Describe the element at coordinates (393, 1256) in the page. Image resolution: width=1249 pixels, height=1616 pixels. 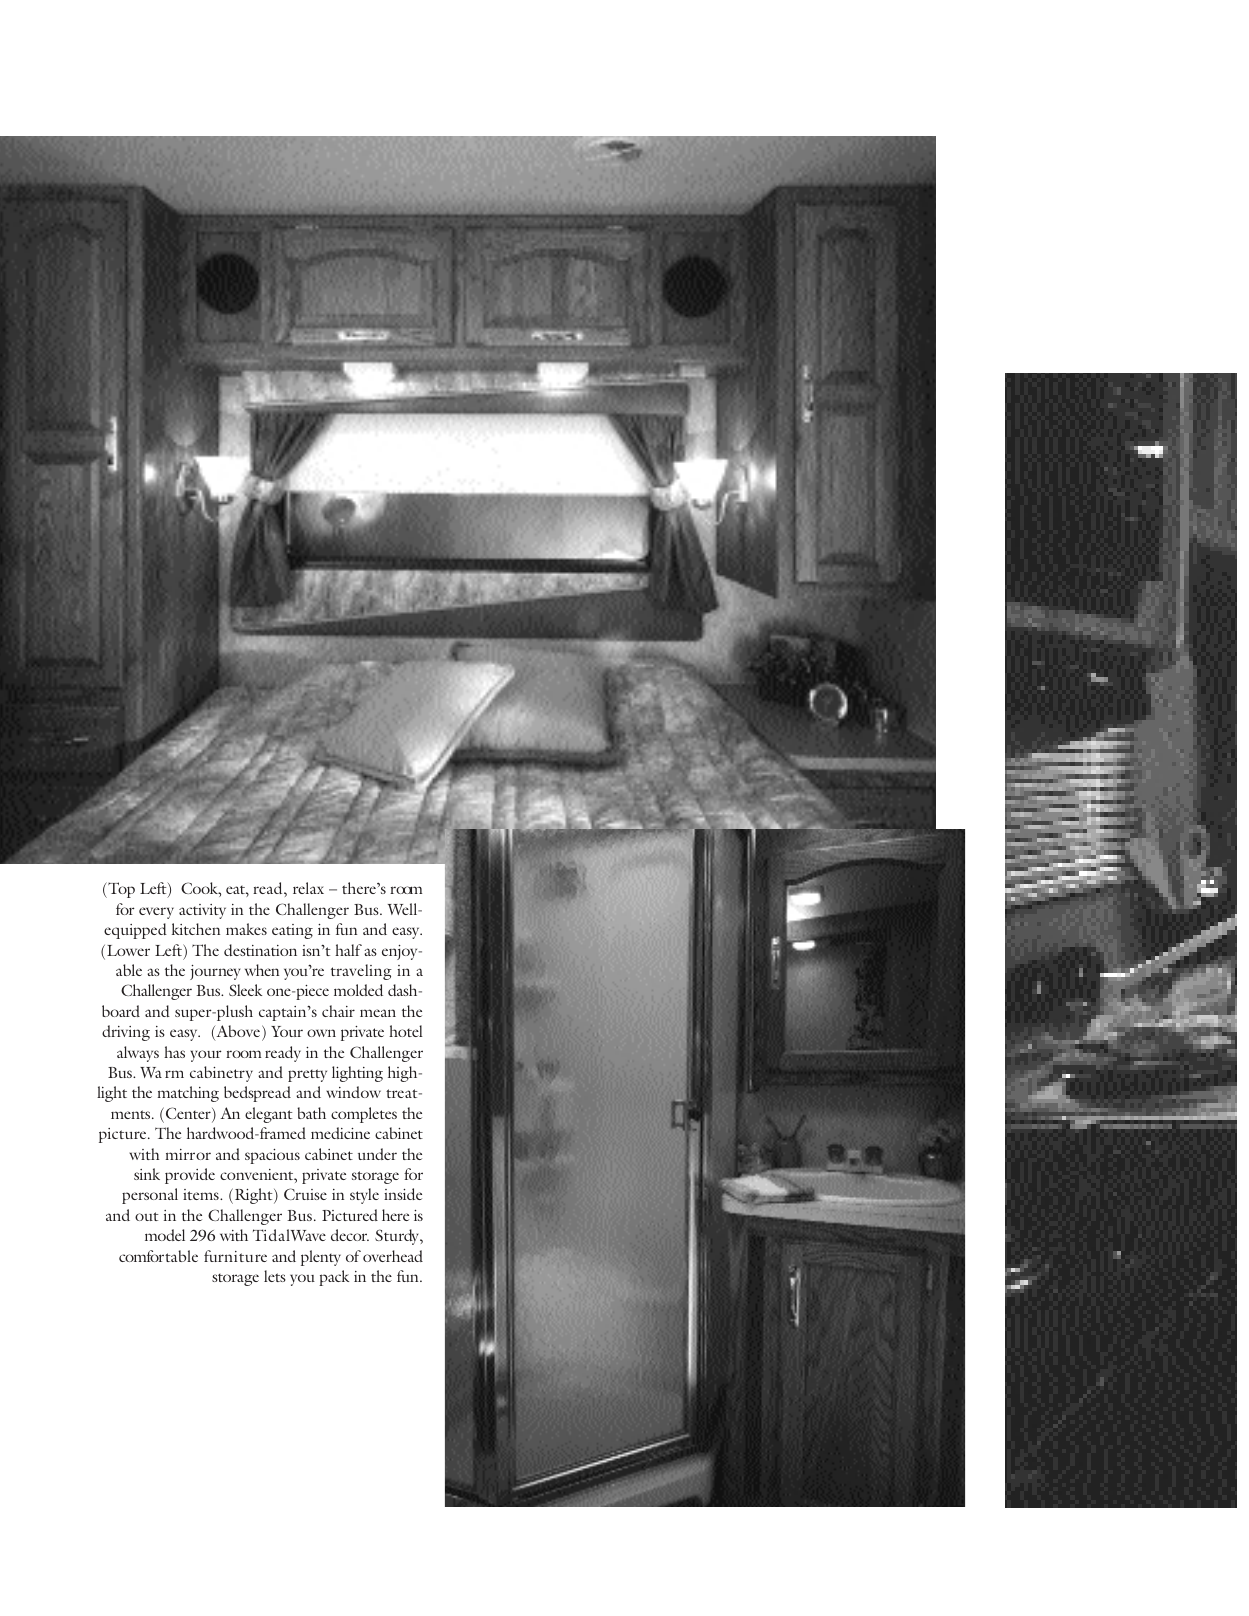
I see `overhead` at that location.
